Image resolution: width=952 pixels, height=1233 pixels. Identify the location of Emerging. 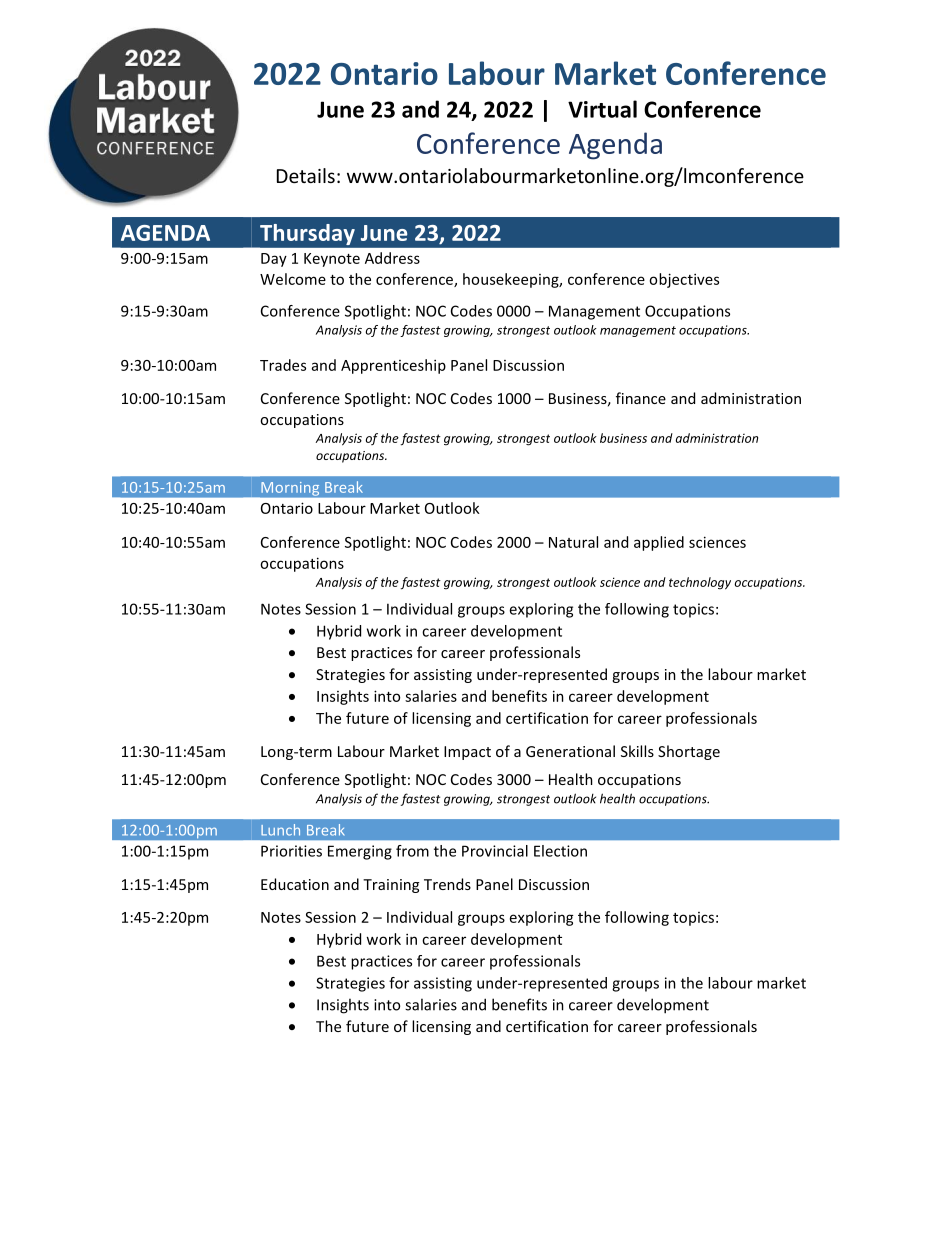
(360, 852).
